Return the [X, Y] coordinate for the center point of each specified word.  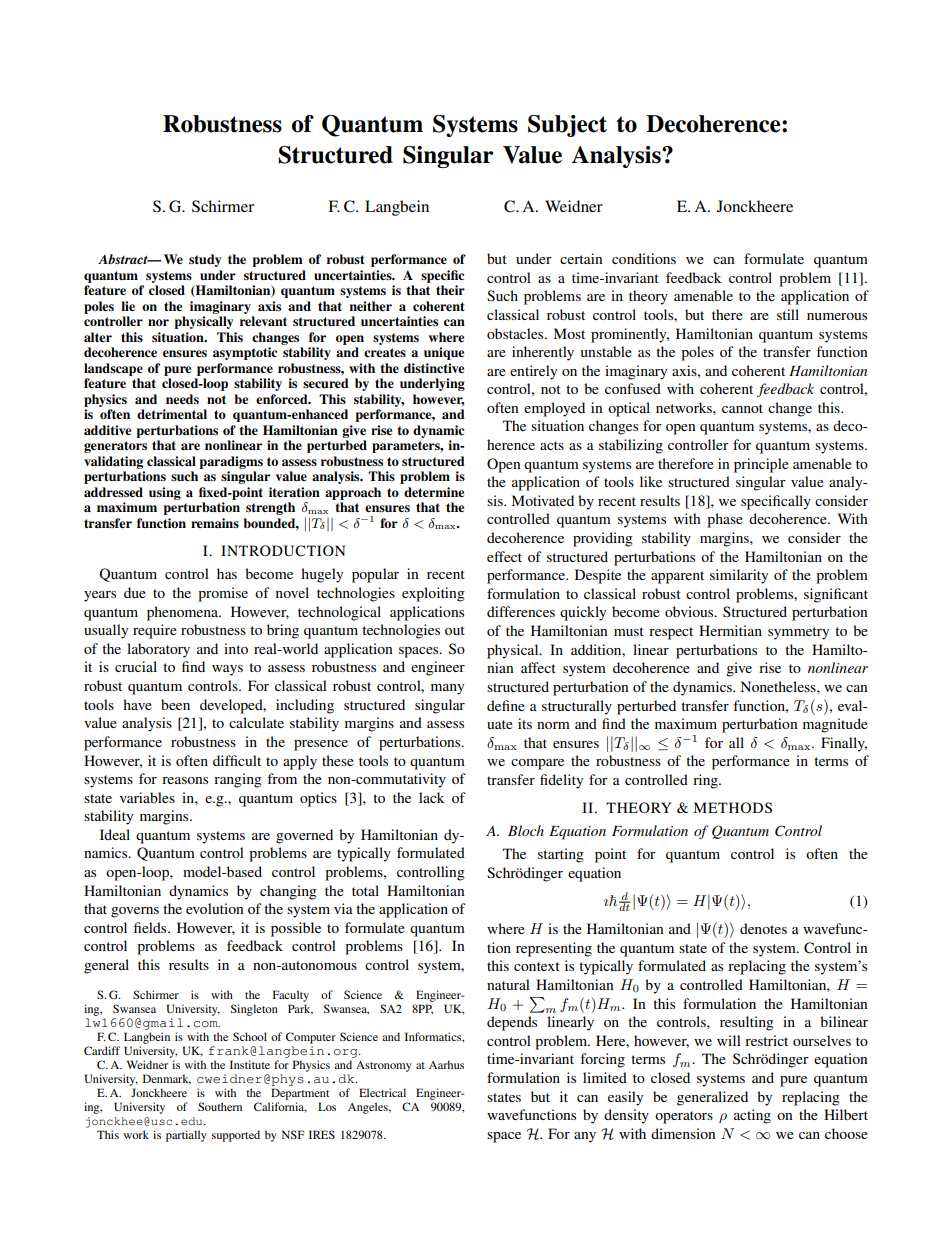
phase [725, 520]
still [788, 314]
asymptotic [245, 353]
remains [215, 523]
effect [504, 556]
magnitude [835, 725]
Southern [220, 1106]
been [175, 704]
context [537, 966]
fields [151, 927]
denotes [763, 928]
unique [444, 353]
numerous [837, 316]
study [205, 260]
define [506, 705]
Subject [567, 126]
